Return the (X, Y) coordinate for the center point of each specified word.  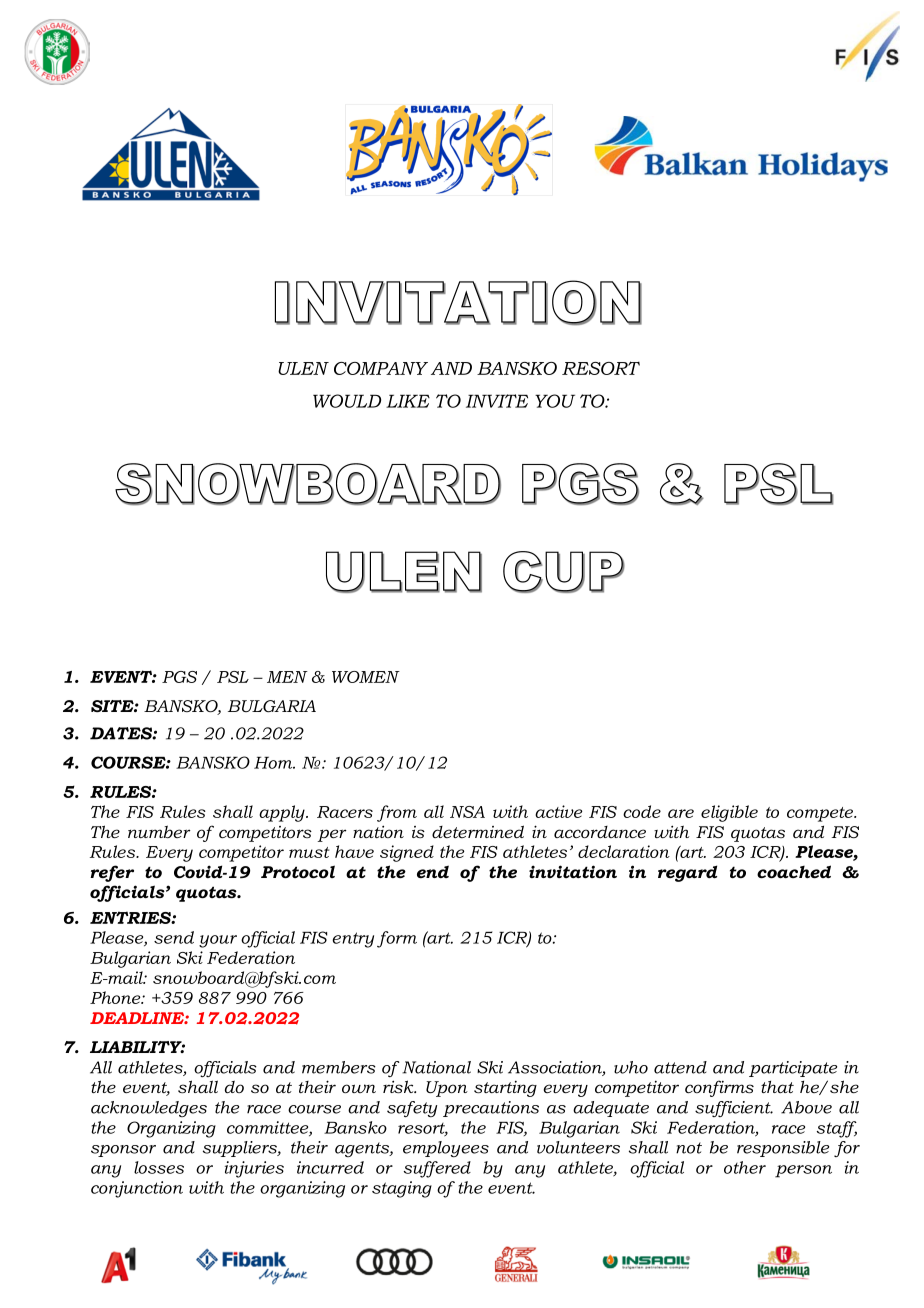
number (159, 831)
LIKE (408, 401)
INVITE (497, 401)
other (745, 1167)
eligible (729, 813)
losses (159, 1167)
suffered (437, 1169)
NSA (467, 812)
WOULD (347, 401)
